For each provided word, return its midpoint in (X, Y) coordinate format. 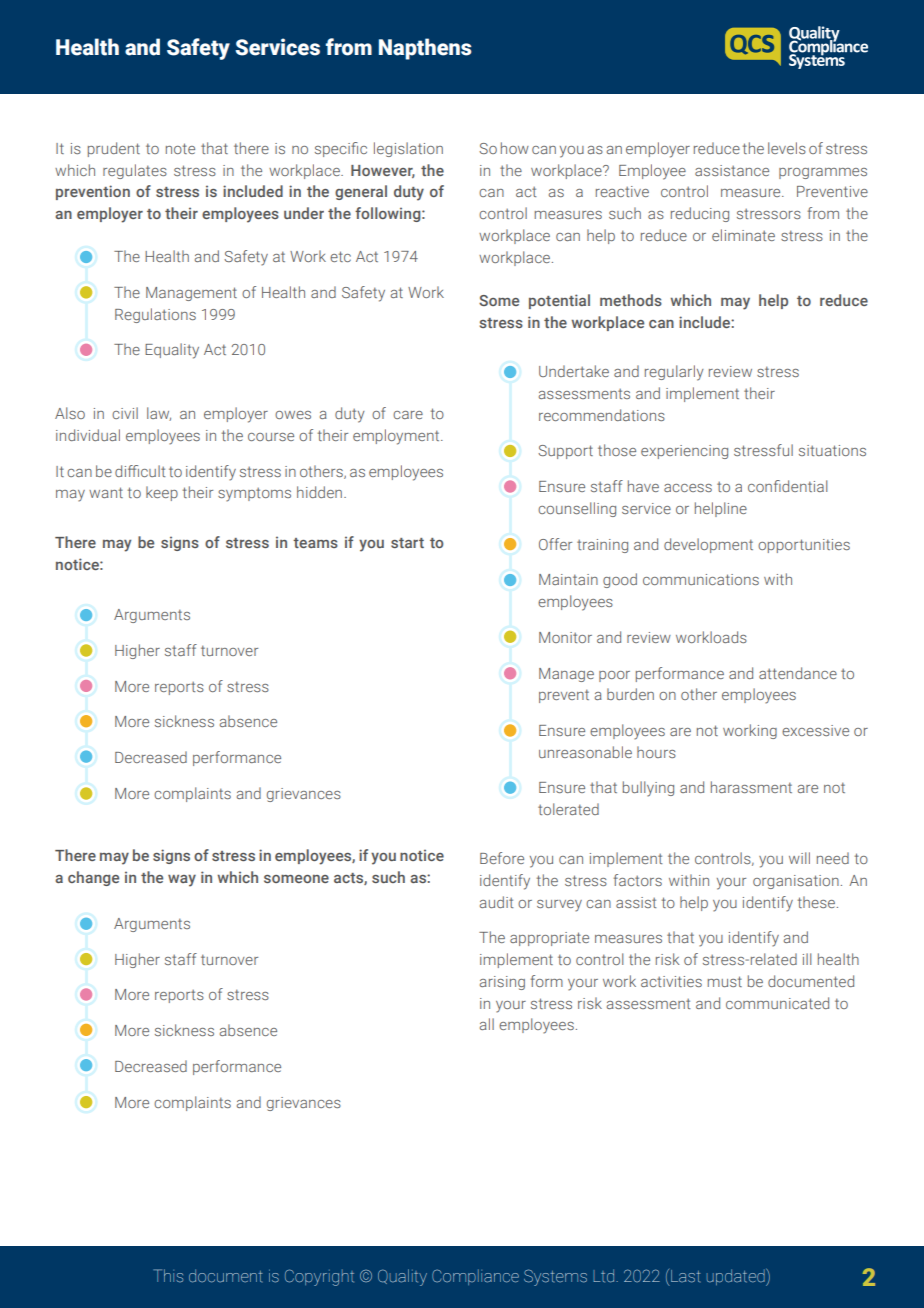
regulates (135, 171)
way (182, 880)
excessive (815, 730)
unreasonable (585, 752)
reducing (700, 214)
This (168, 1276)
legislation (408, 149)
